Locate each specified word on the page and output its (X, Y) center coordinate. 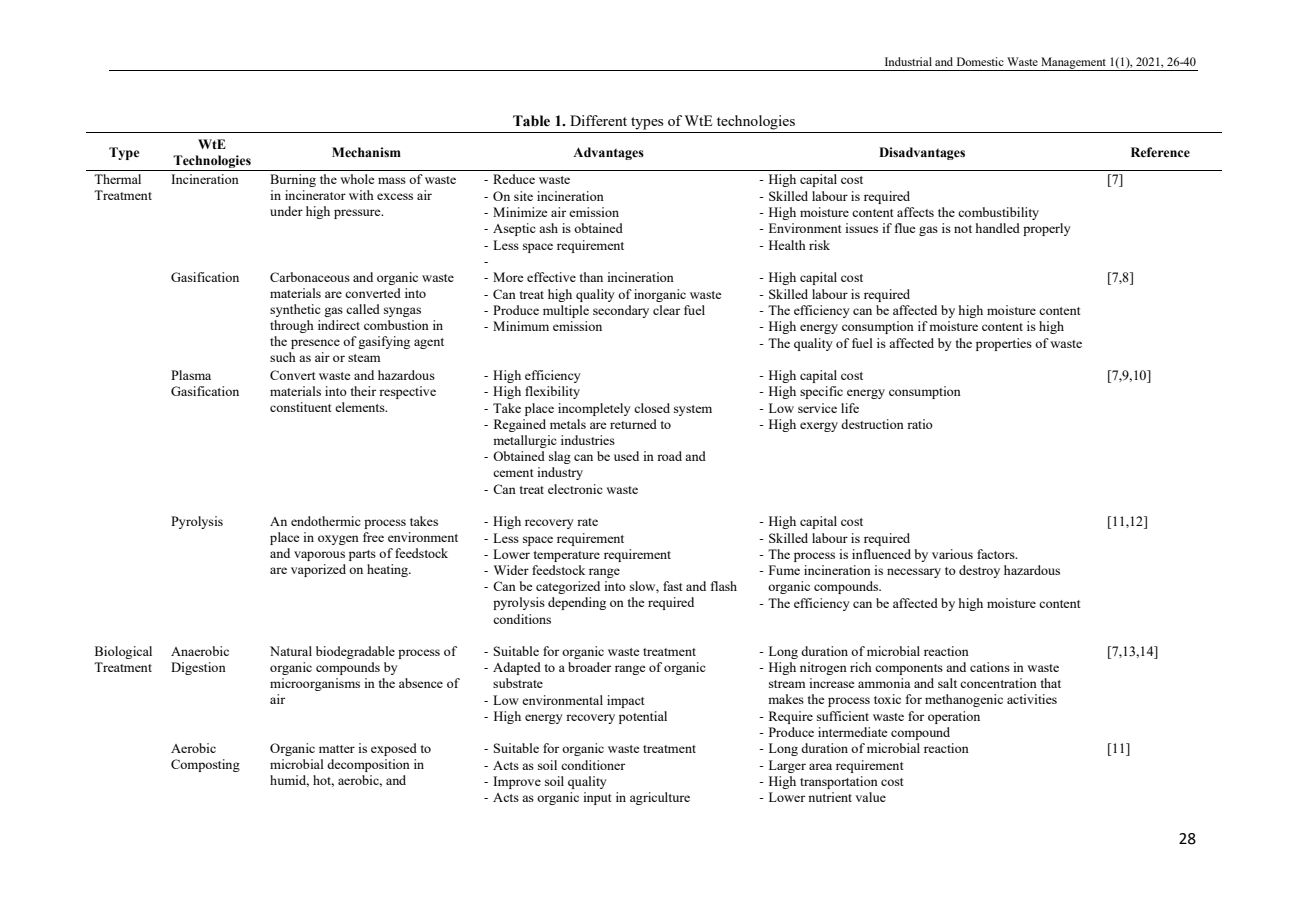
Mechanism (366, 152)
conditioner (593, 765)
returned (633, 424)
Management (1074, 64)
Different (598, 120)
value (870, 797)
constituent (300, 407)
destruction (872, 424)
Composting (205, 765)
